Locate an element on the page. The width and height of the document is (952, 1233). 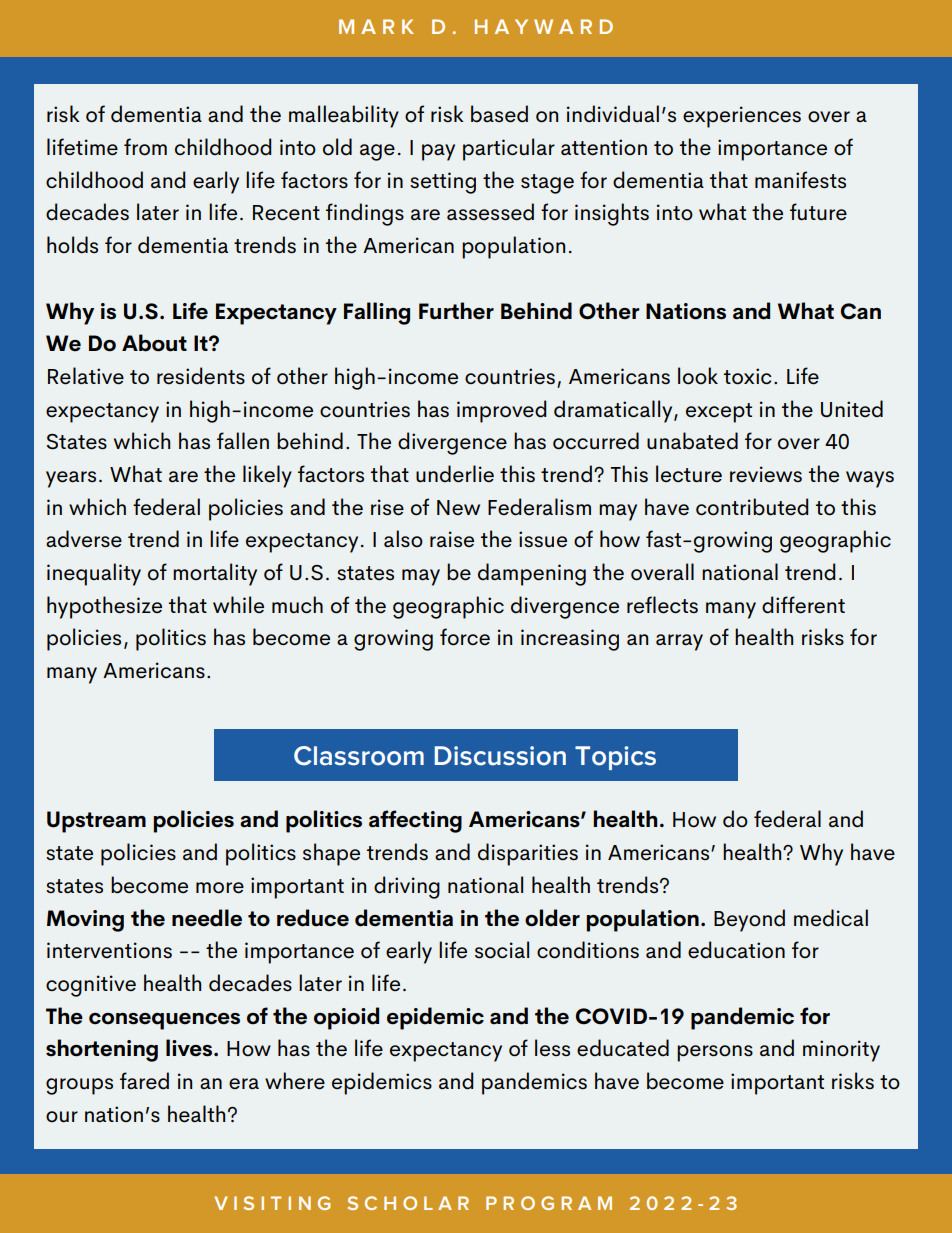
disparities is located at coordinates (528, 854).
